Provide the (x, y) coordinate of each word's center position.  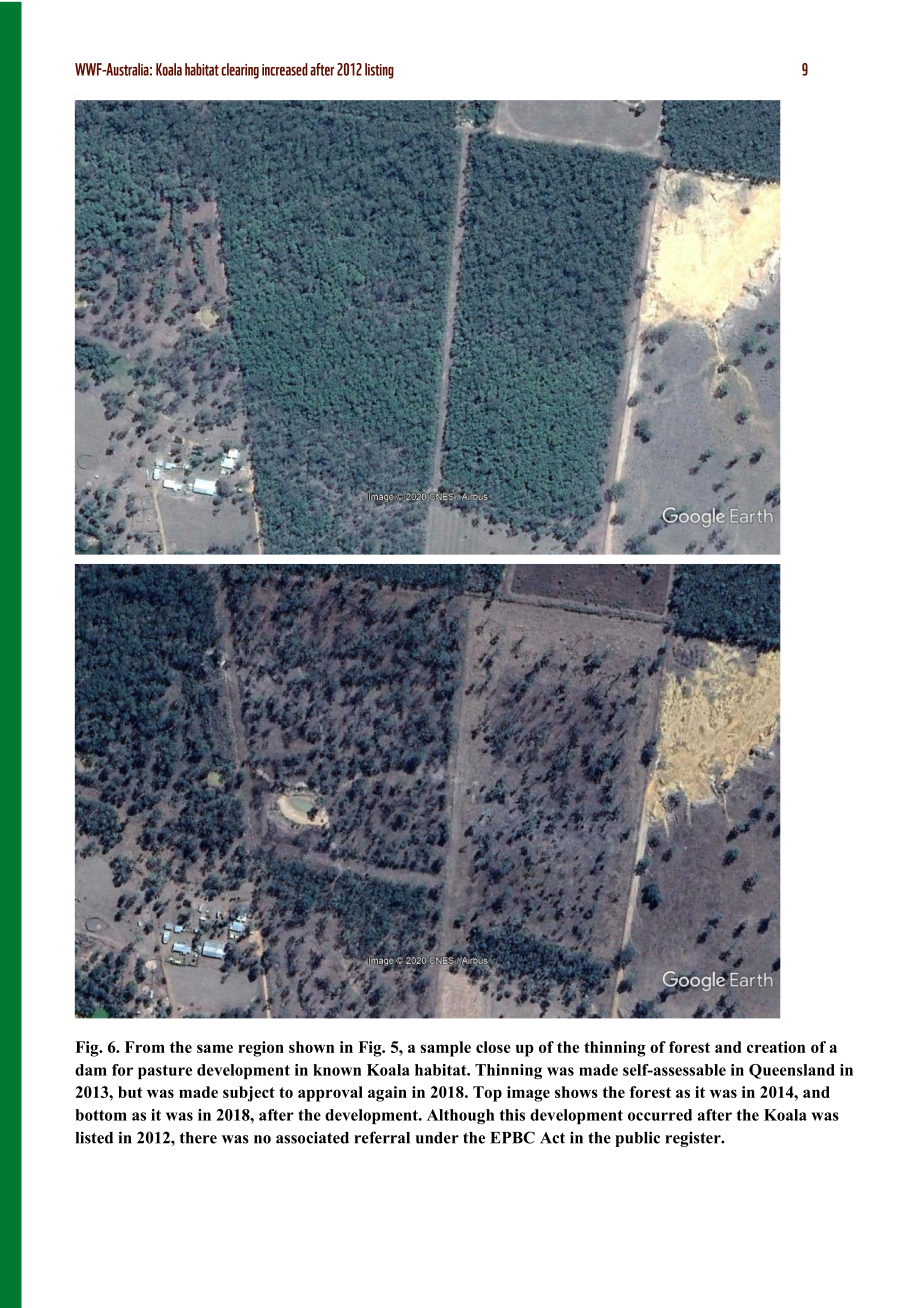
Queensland (792, 1071)
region (261, 1049)
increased (285, 69)
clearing (240, 71)
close (493, 1047)
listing (379, 71)
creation (776, 1047)
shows (576, 1092)
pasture (165, 1072)
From (145, 1047)
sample (445, 1049)
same (215, 1048)
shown (312, 1047)
